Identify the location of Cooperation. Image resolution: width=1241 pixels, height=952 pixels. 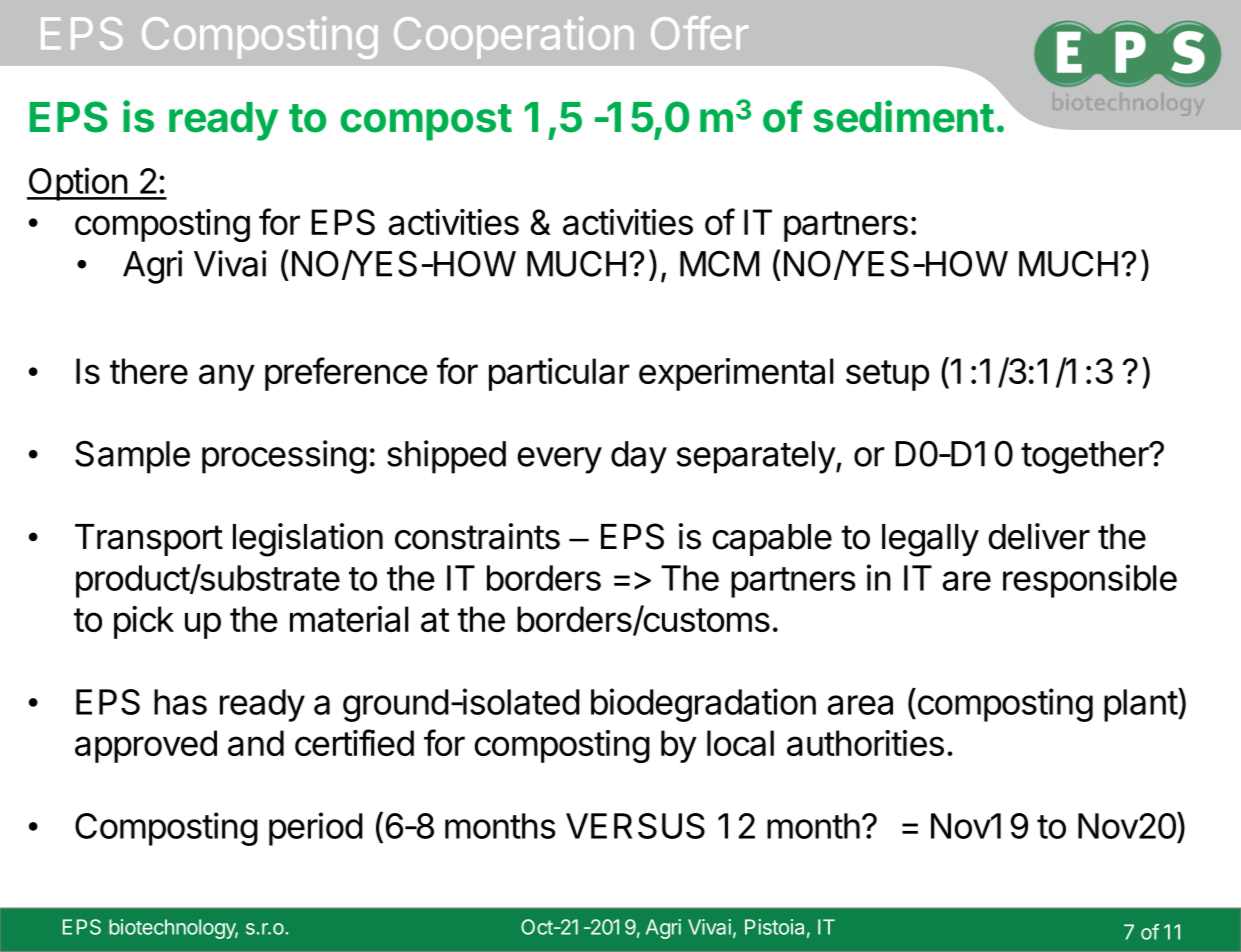
(514, 37).
